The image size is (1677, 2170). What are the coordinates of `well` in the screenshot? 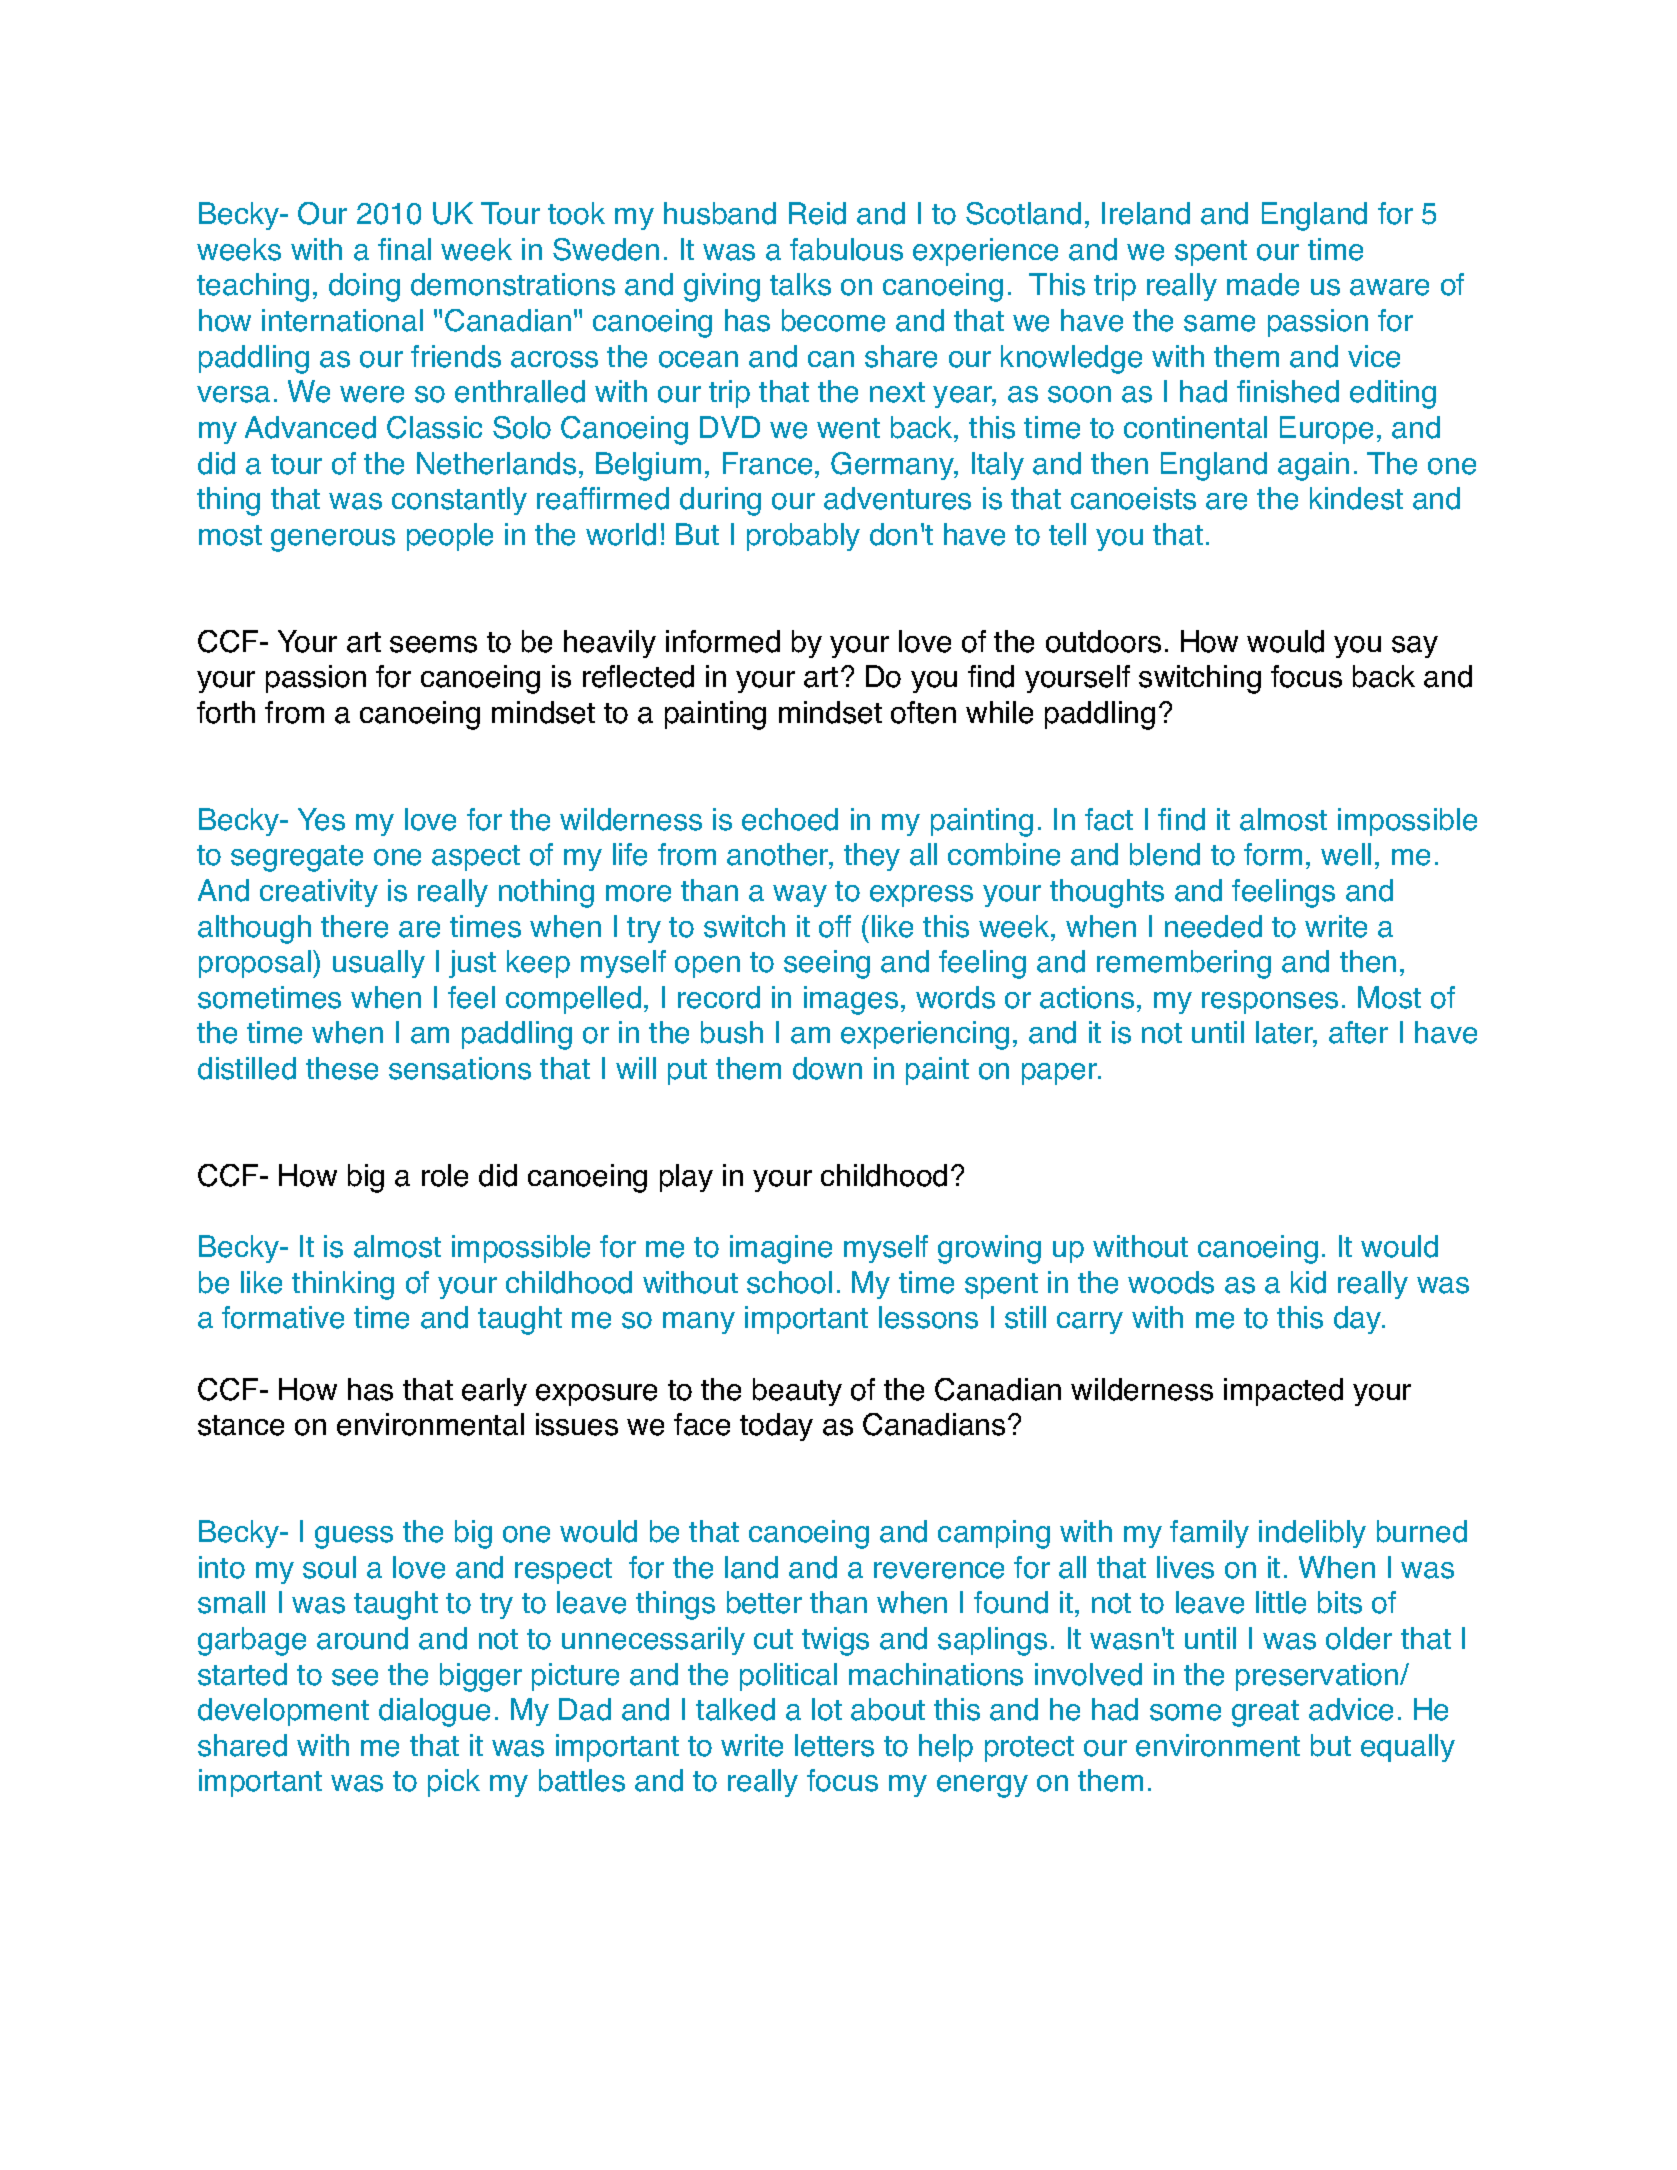 It's located at (1346, 854).
